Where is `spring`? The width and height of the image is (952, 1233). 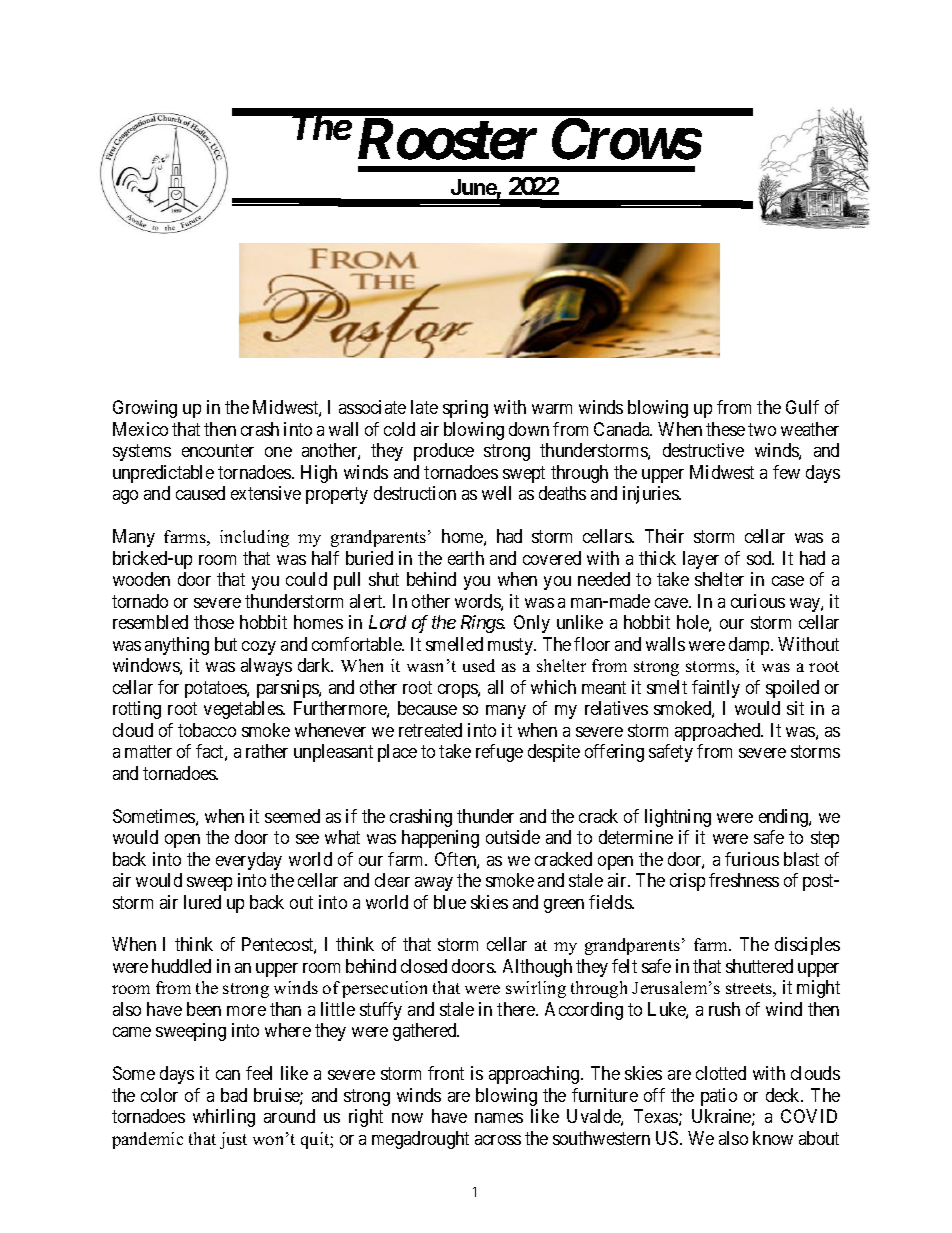 spring is located at coordinates (465, 409).
